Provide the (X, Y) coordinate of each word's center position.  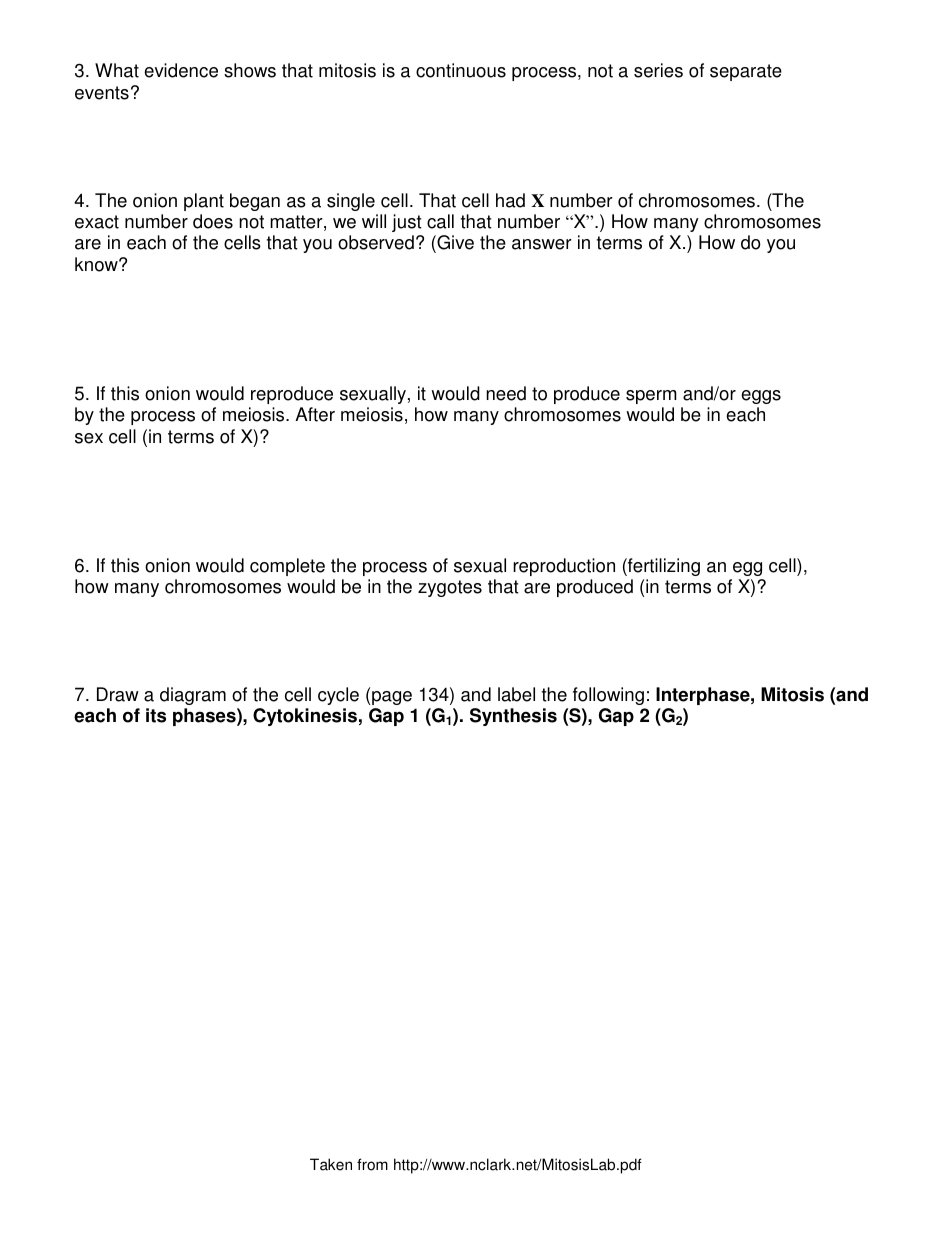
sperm (651, 397)
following (608, 696)
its (156, 715)
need (506, 393)
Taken (331, 1164)
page (392, 698)
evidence (181, 70)
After (315, 414)
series (658, 70)
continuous (461, 70)
